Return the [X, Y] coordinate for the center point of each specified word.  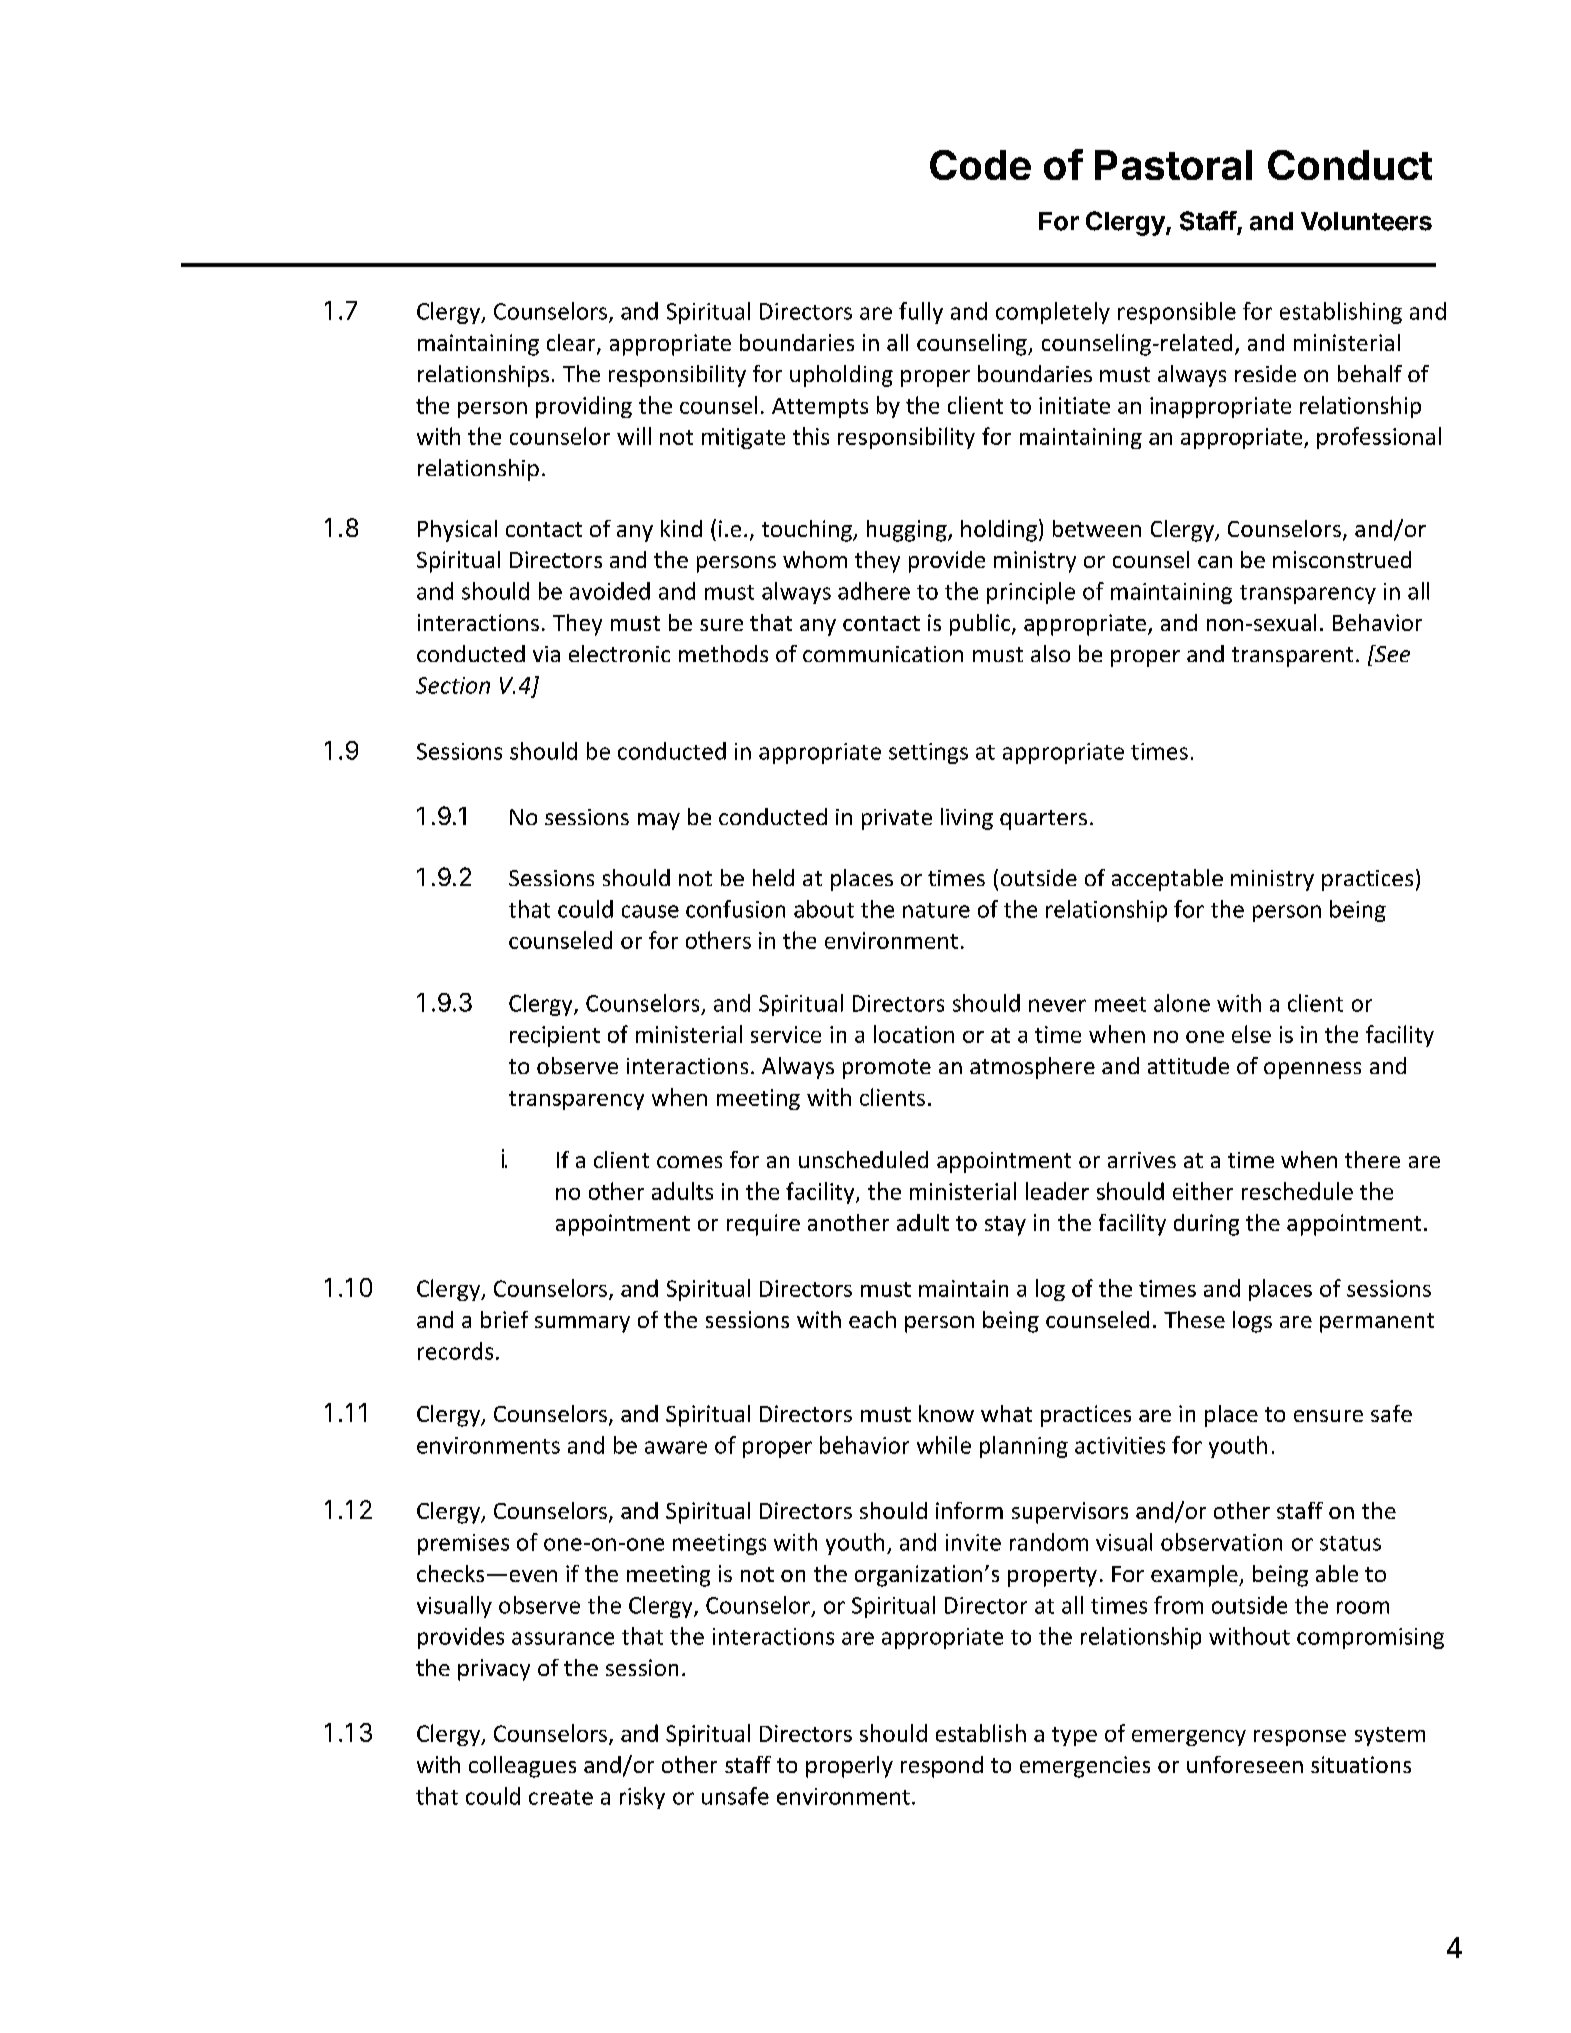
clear [572, 344]
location [914, 1034]
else [1251, 1034]
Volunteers [1366, 221]
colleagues [522, 1767]
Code [980, 165]
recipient [555, 1036]
